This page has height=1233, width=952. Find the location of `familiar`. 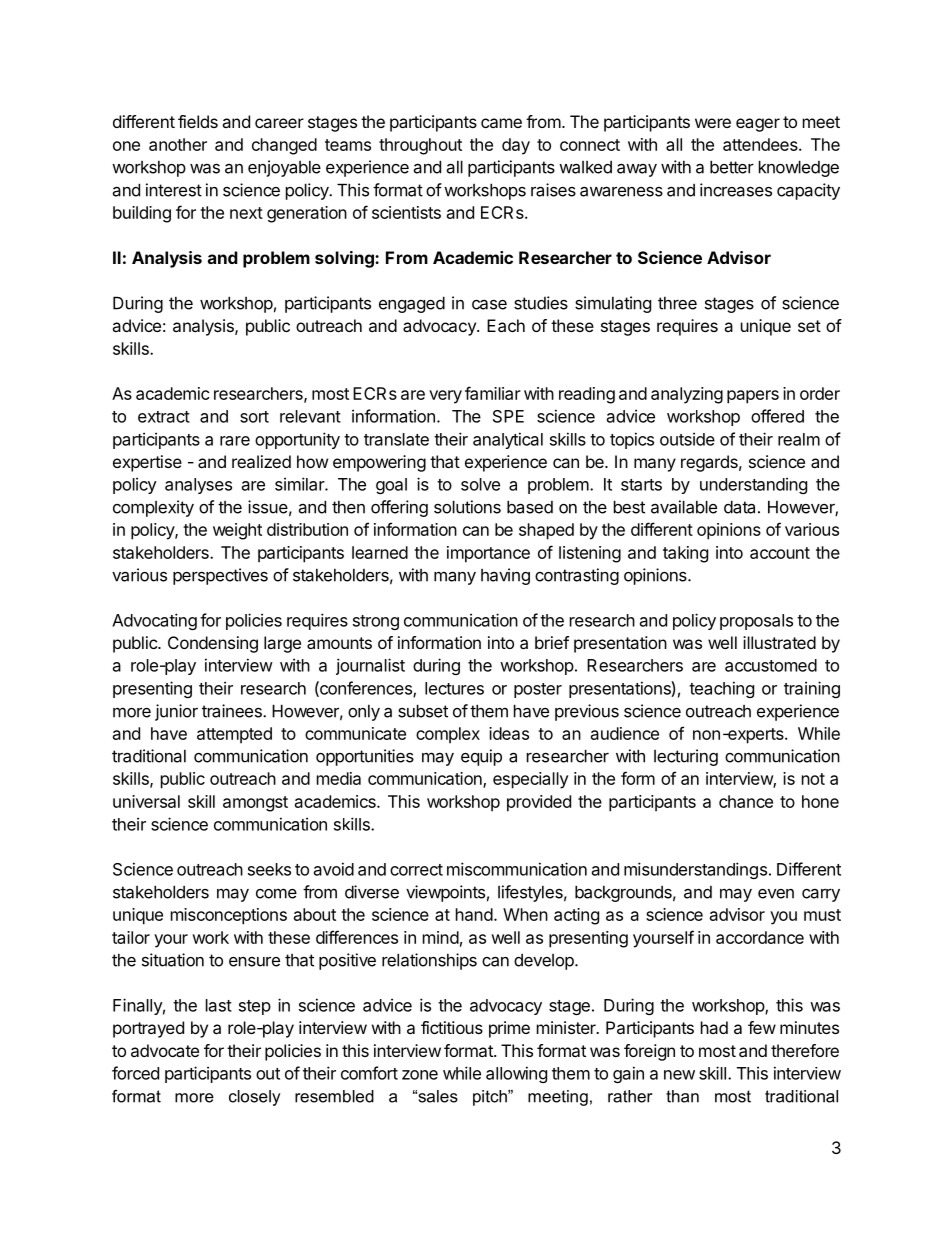

familiar is located at coordinates (493, 393).
